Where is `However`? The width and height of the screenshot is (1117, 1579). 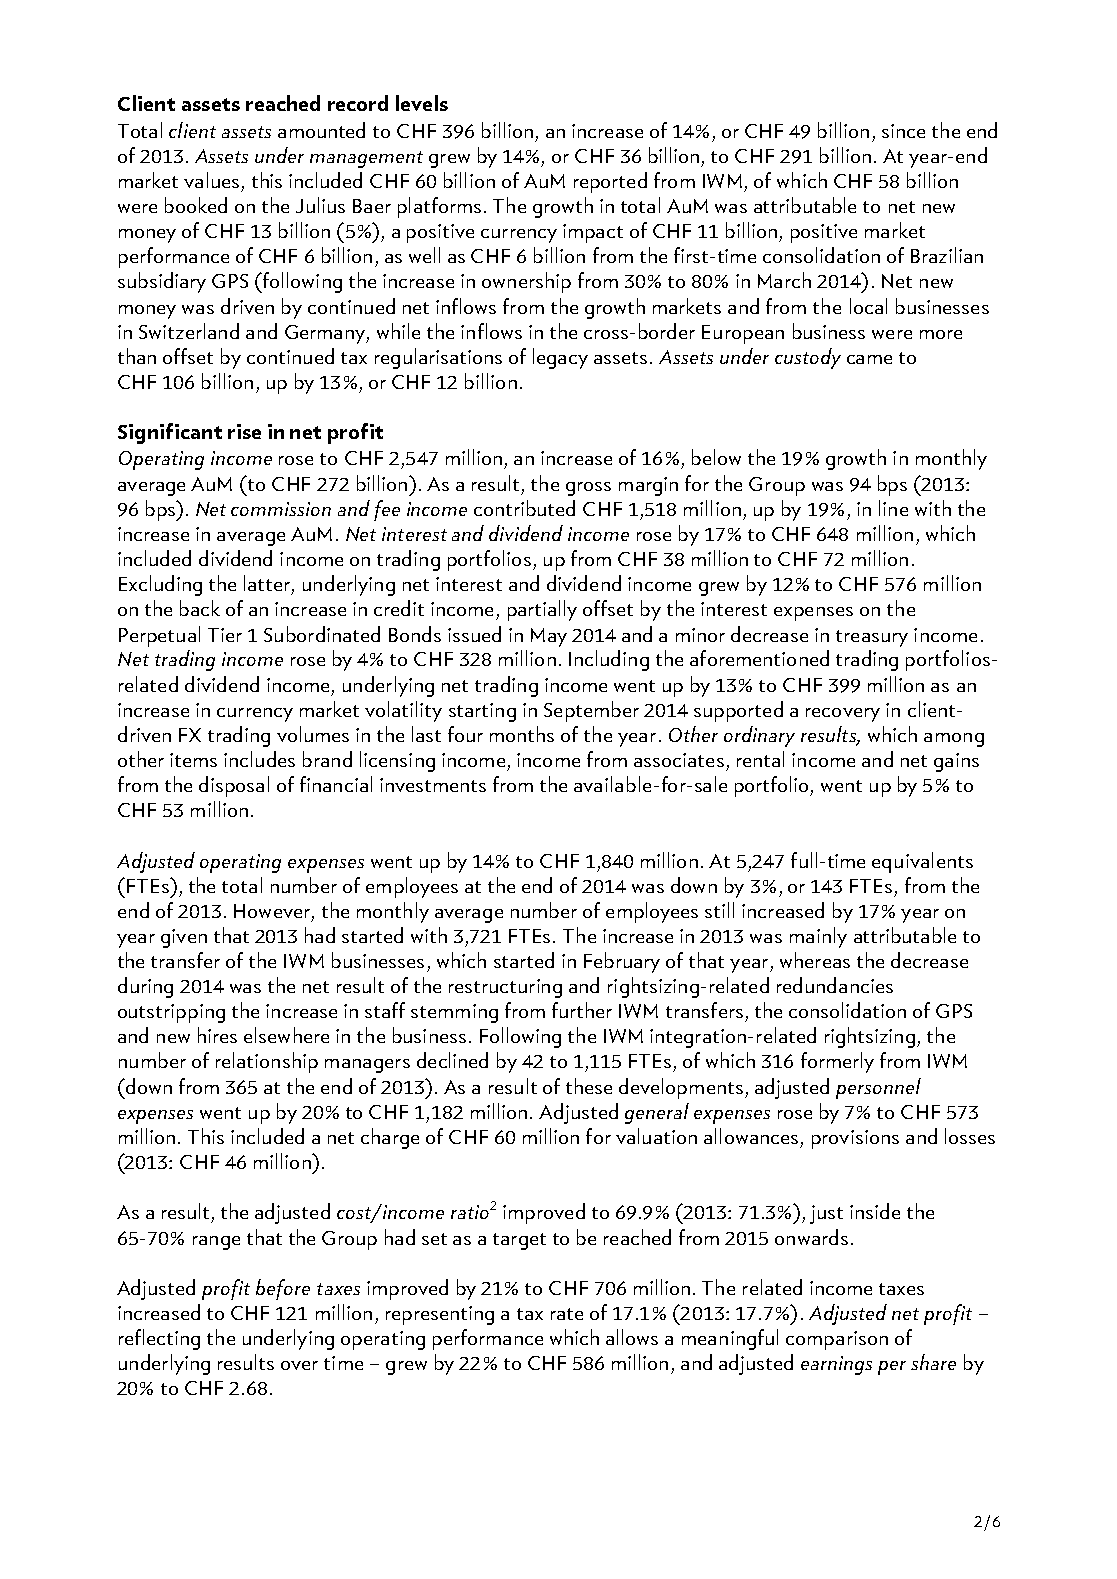
However is located at coordinates (272, 911).
